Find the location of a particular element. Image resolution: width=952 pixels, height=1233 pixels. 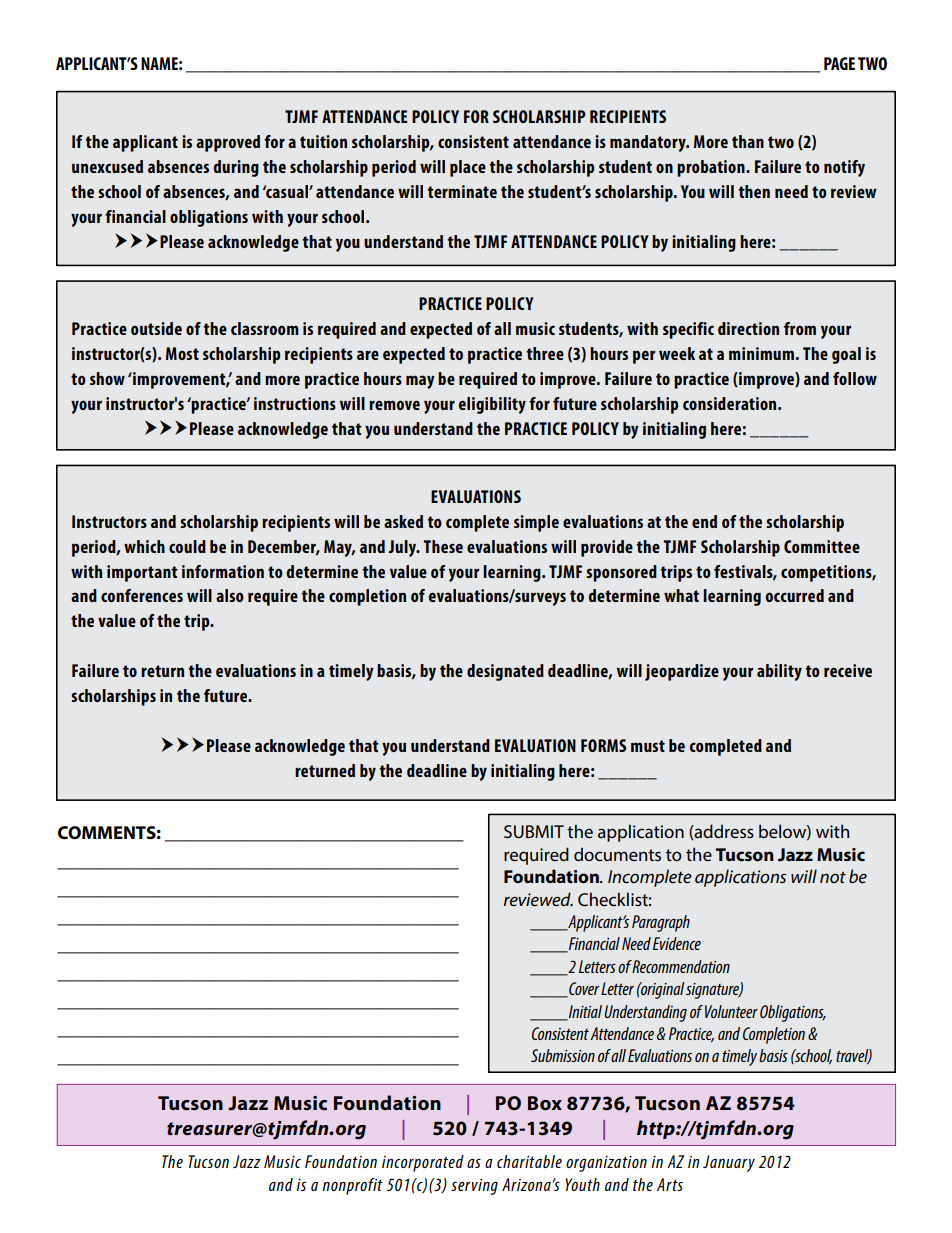

nonprofit is located at coordinates (352, 1186).
